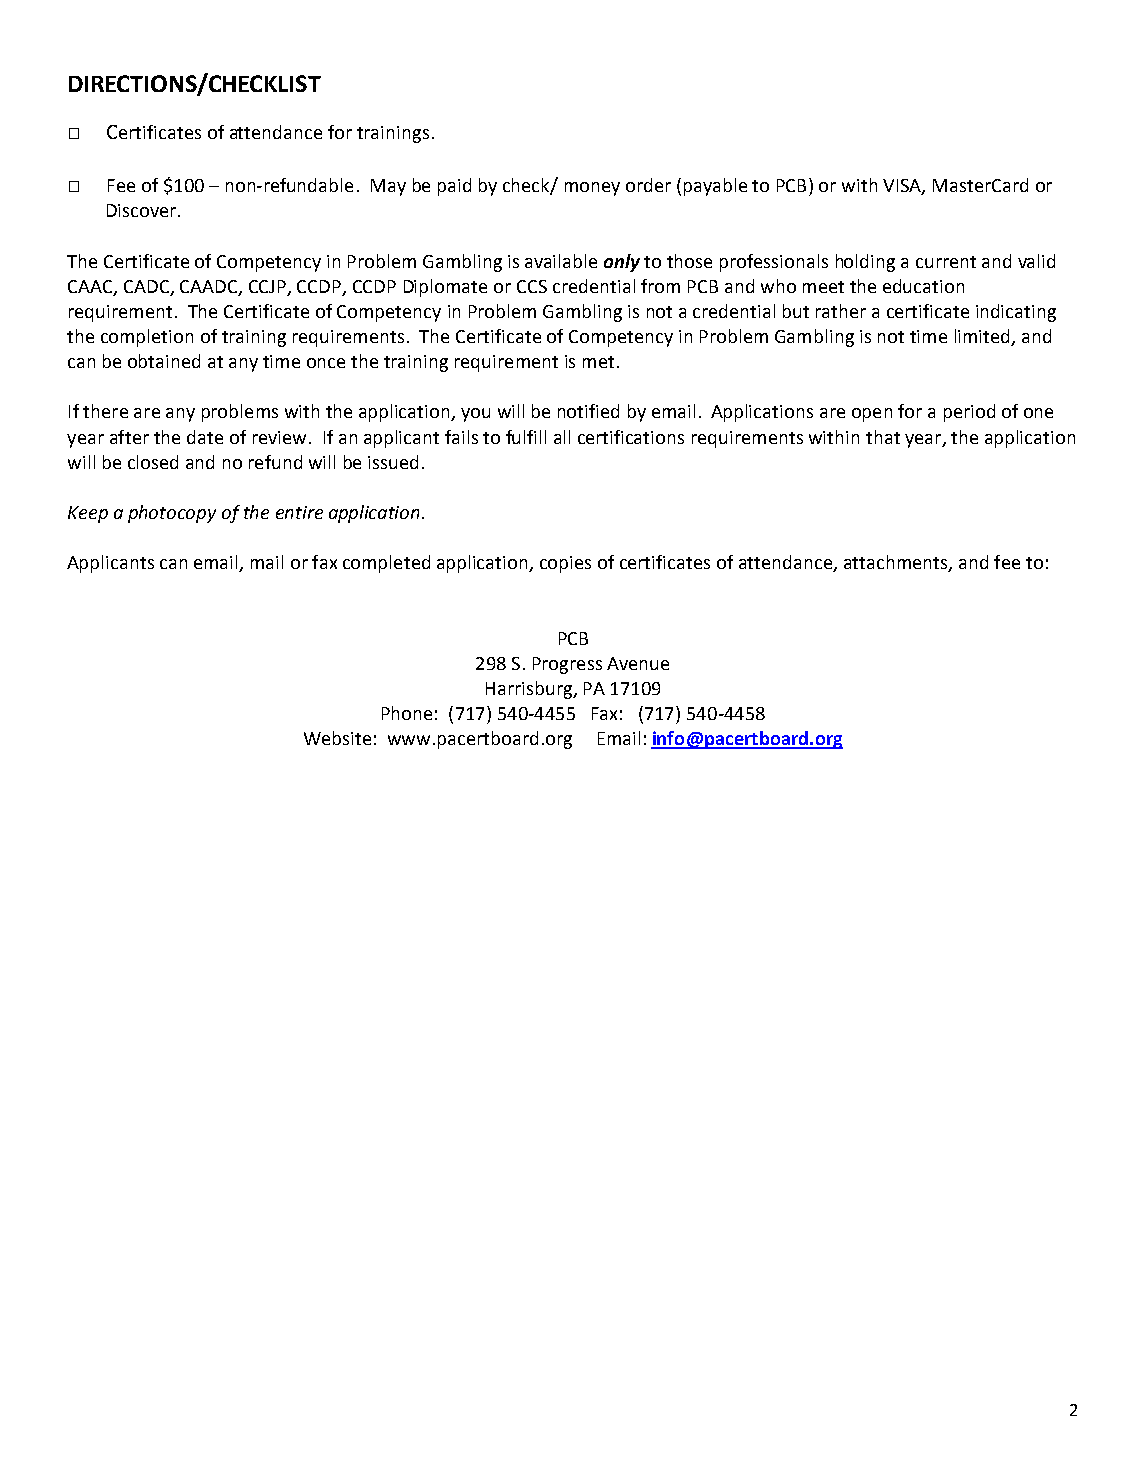  What do you see at coordinates (903, 186) in the page?
I see `VISA` at bounding box center [903, 186].
